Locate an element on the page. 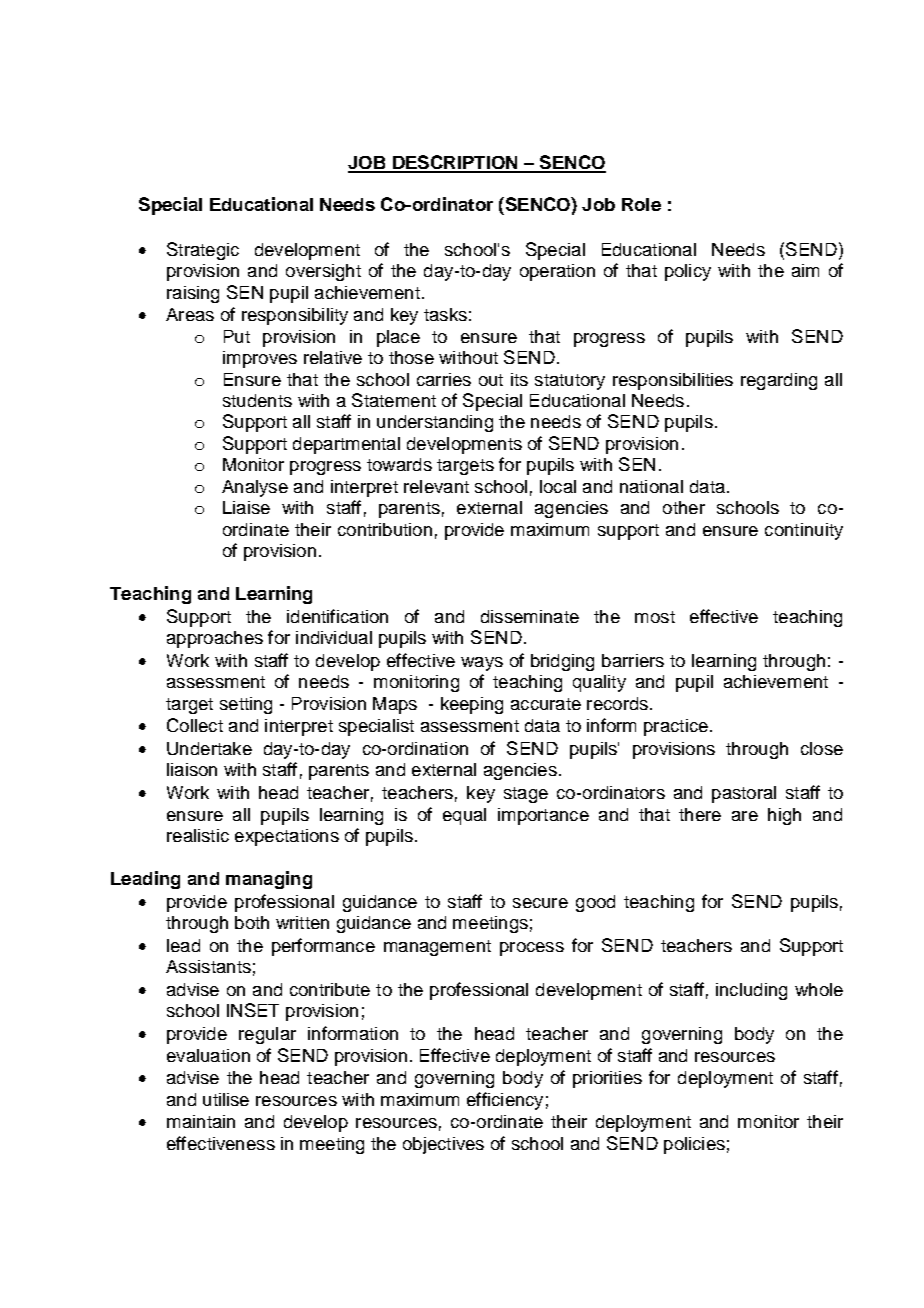 Image resolution: width=924 pixels, height=1308 pixels. ways is located at coordinates (482, 664).
